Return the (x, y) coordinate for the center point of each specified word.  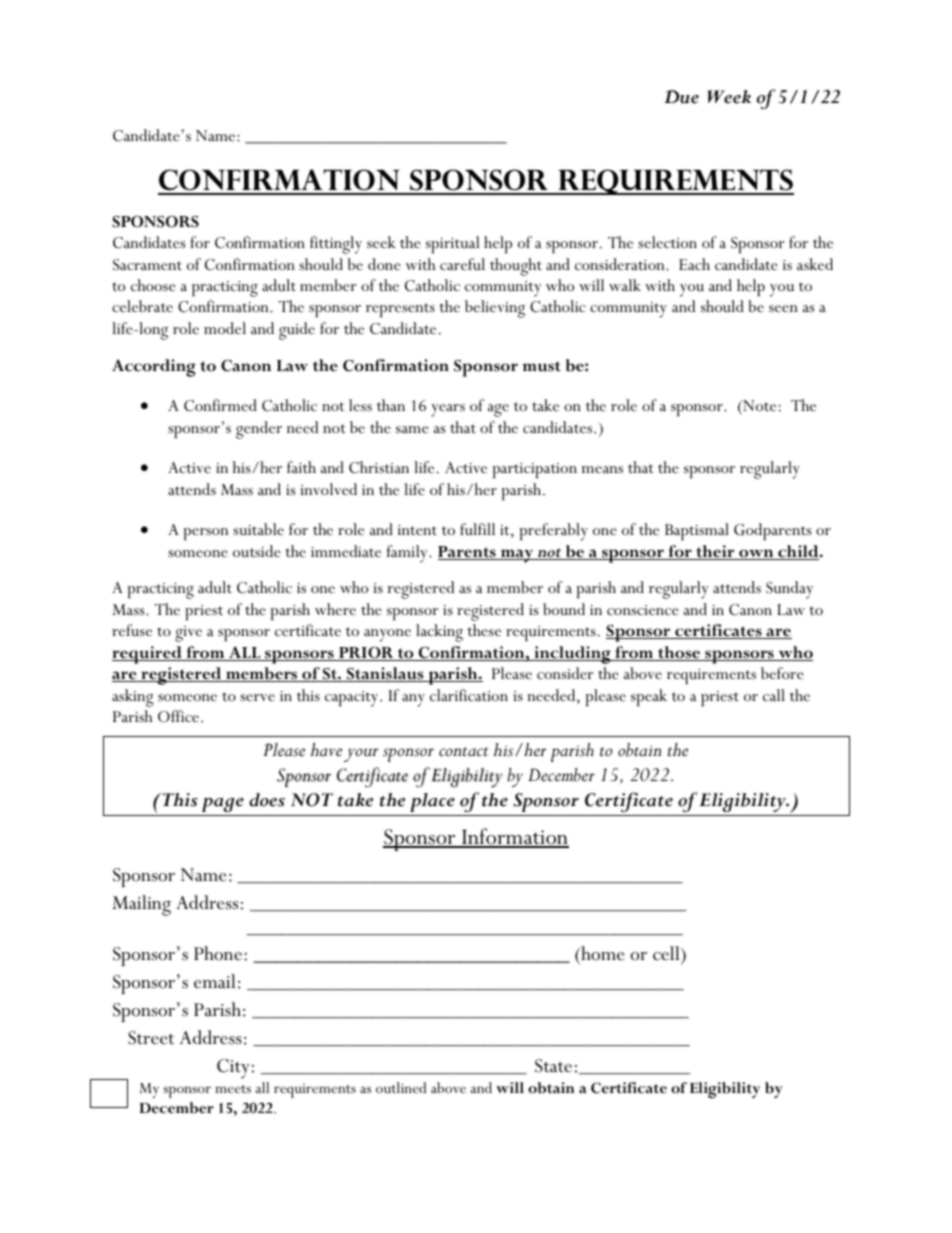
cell (667, 953)
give (188, 634)
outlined (401, 1087)
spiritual (453, 244)
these (484, 630)
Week (729, 97)
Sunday (789, 590)
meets (233, 1089)
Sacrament (147, 265)
